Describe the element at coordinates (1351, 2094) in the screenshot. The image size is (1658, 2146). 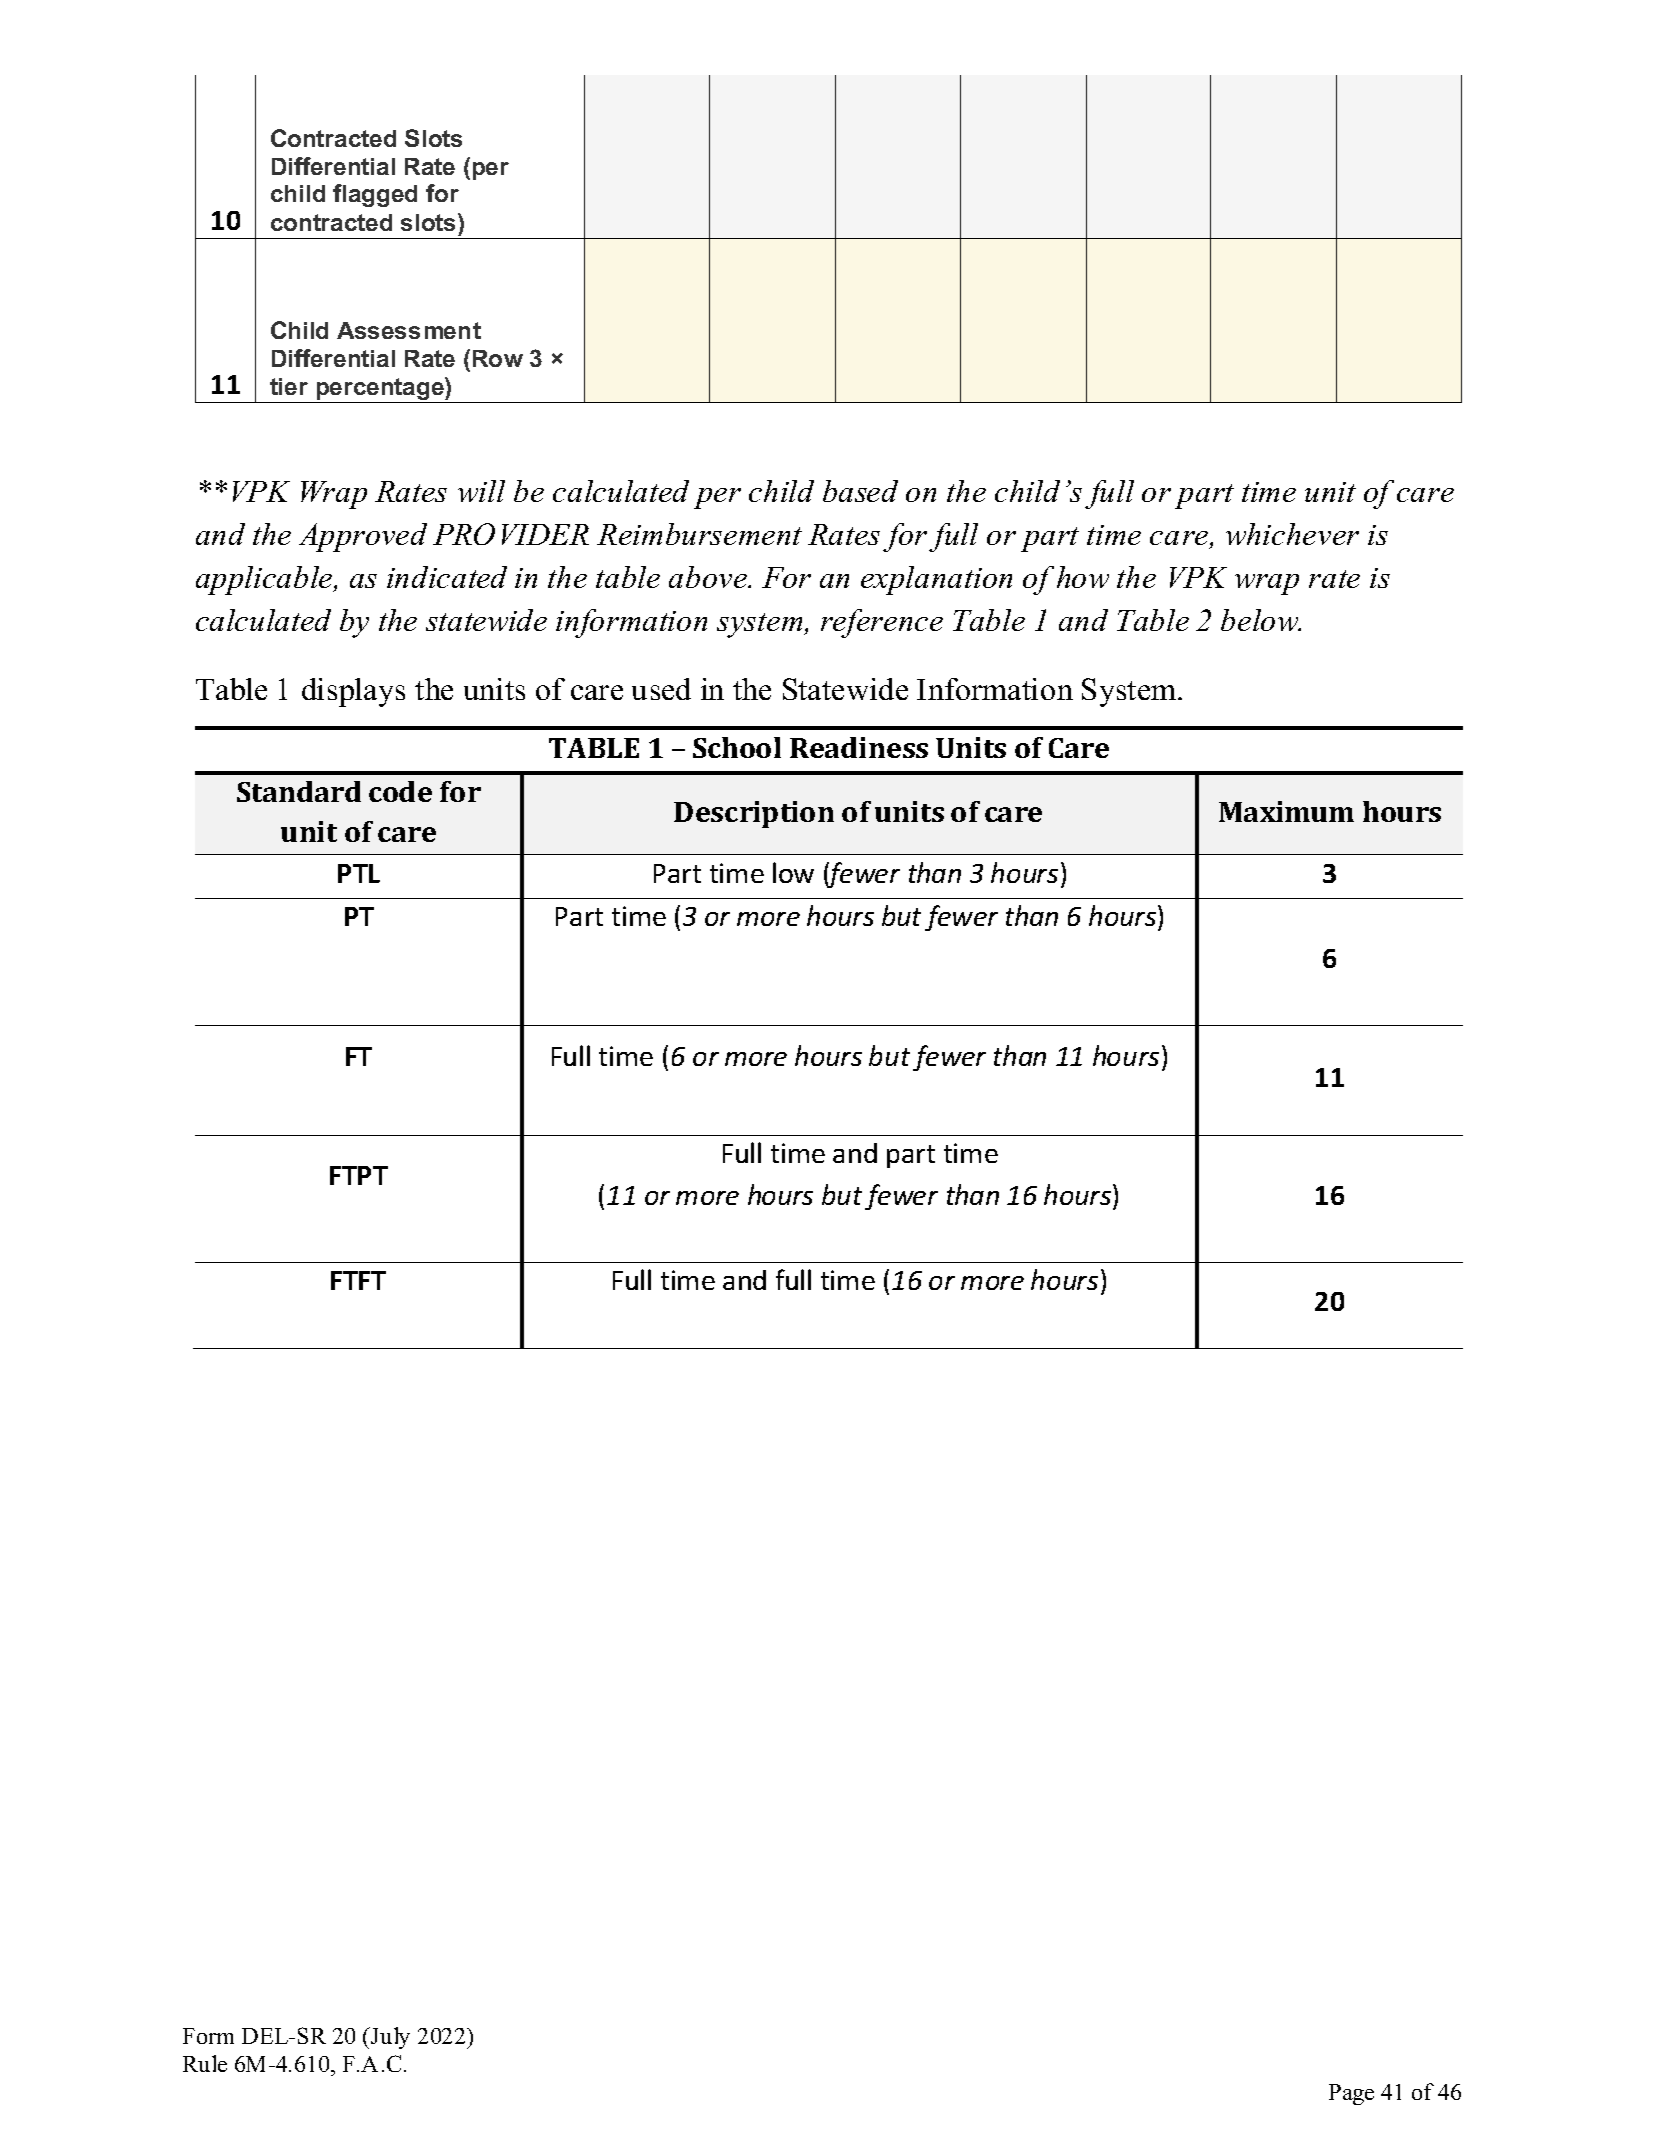
I see `Page` at that location.
